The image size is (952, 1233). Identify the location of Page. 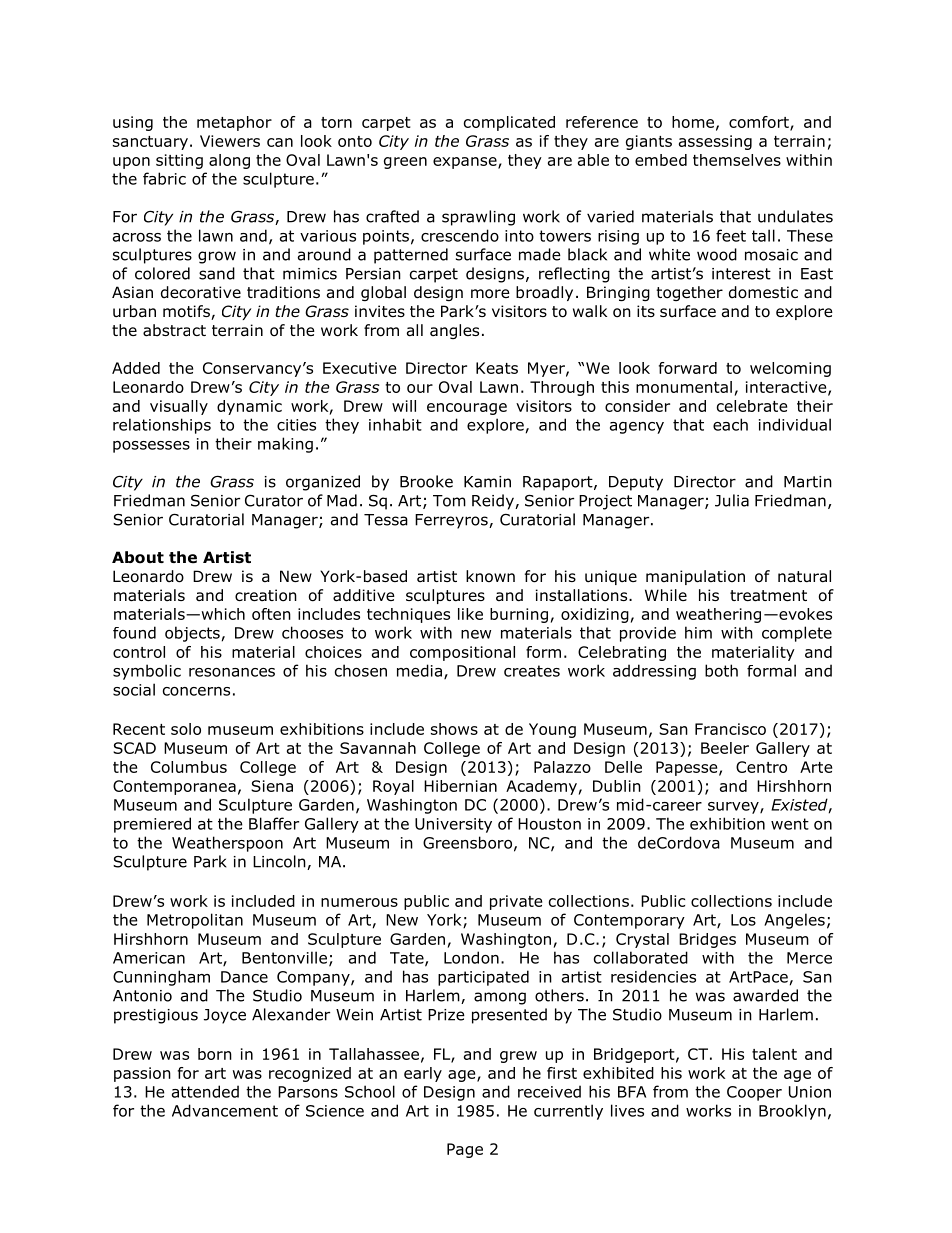
(465, 1150).
